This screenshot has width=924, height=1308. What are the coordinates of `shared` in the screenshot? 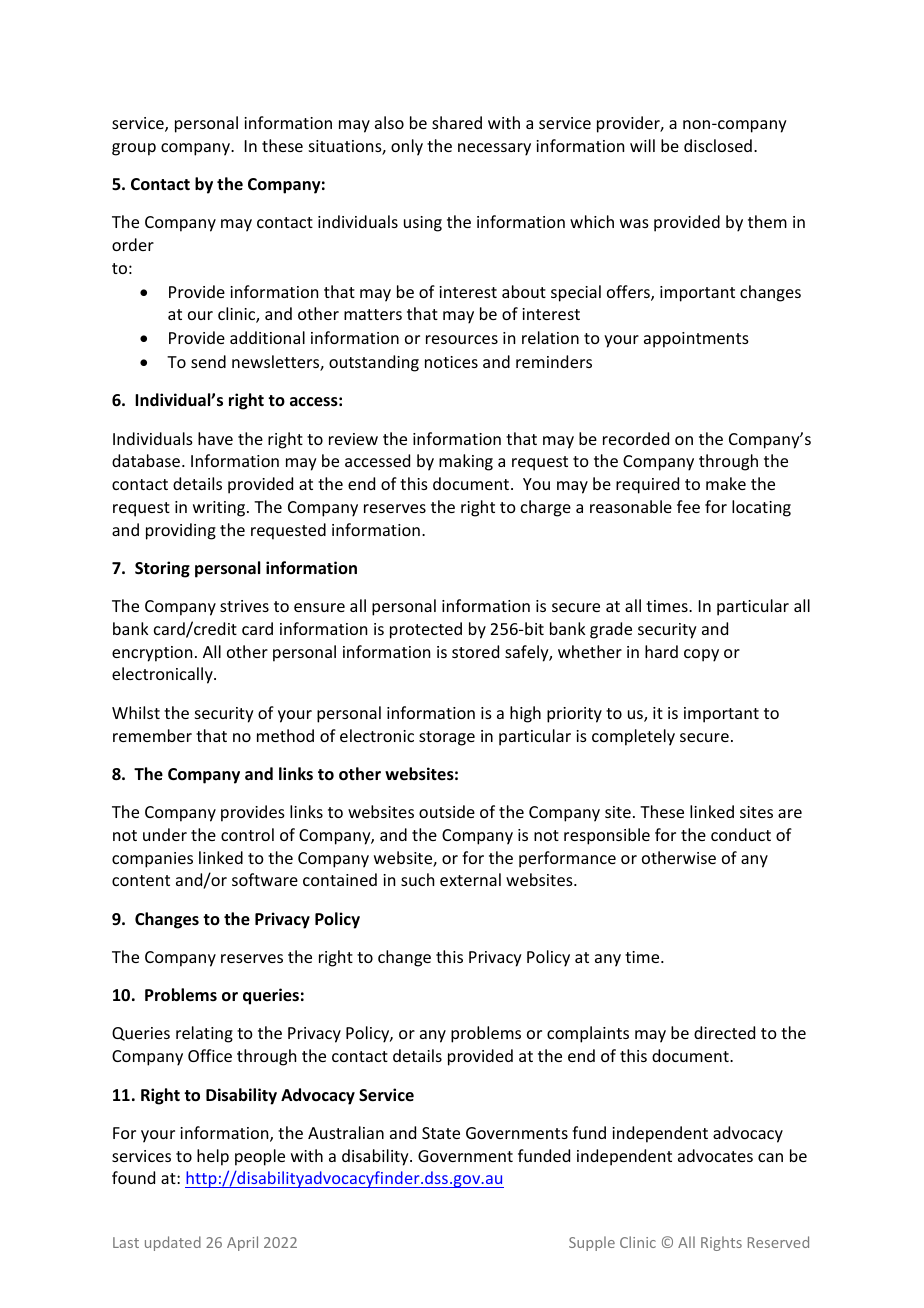 It's located at (457, 122).
